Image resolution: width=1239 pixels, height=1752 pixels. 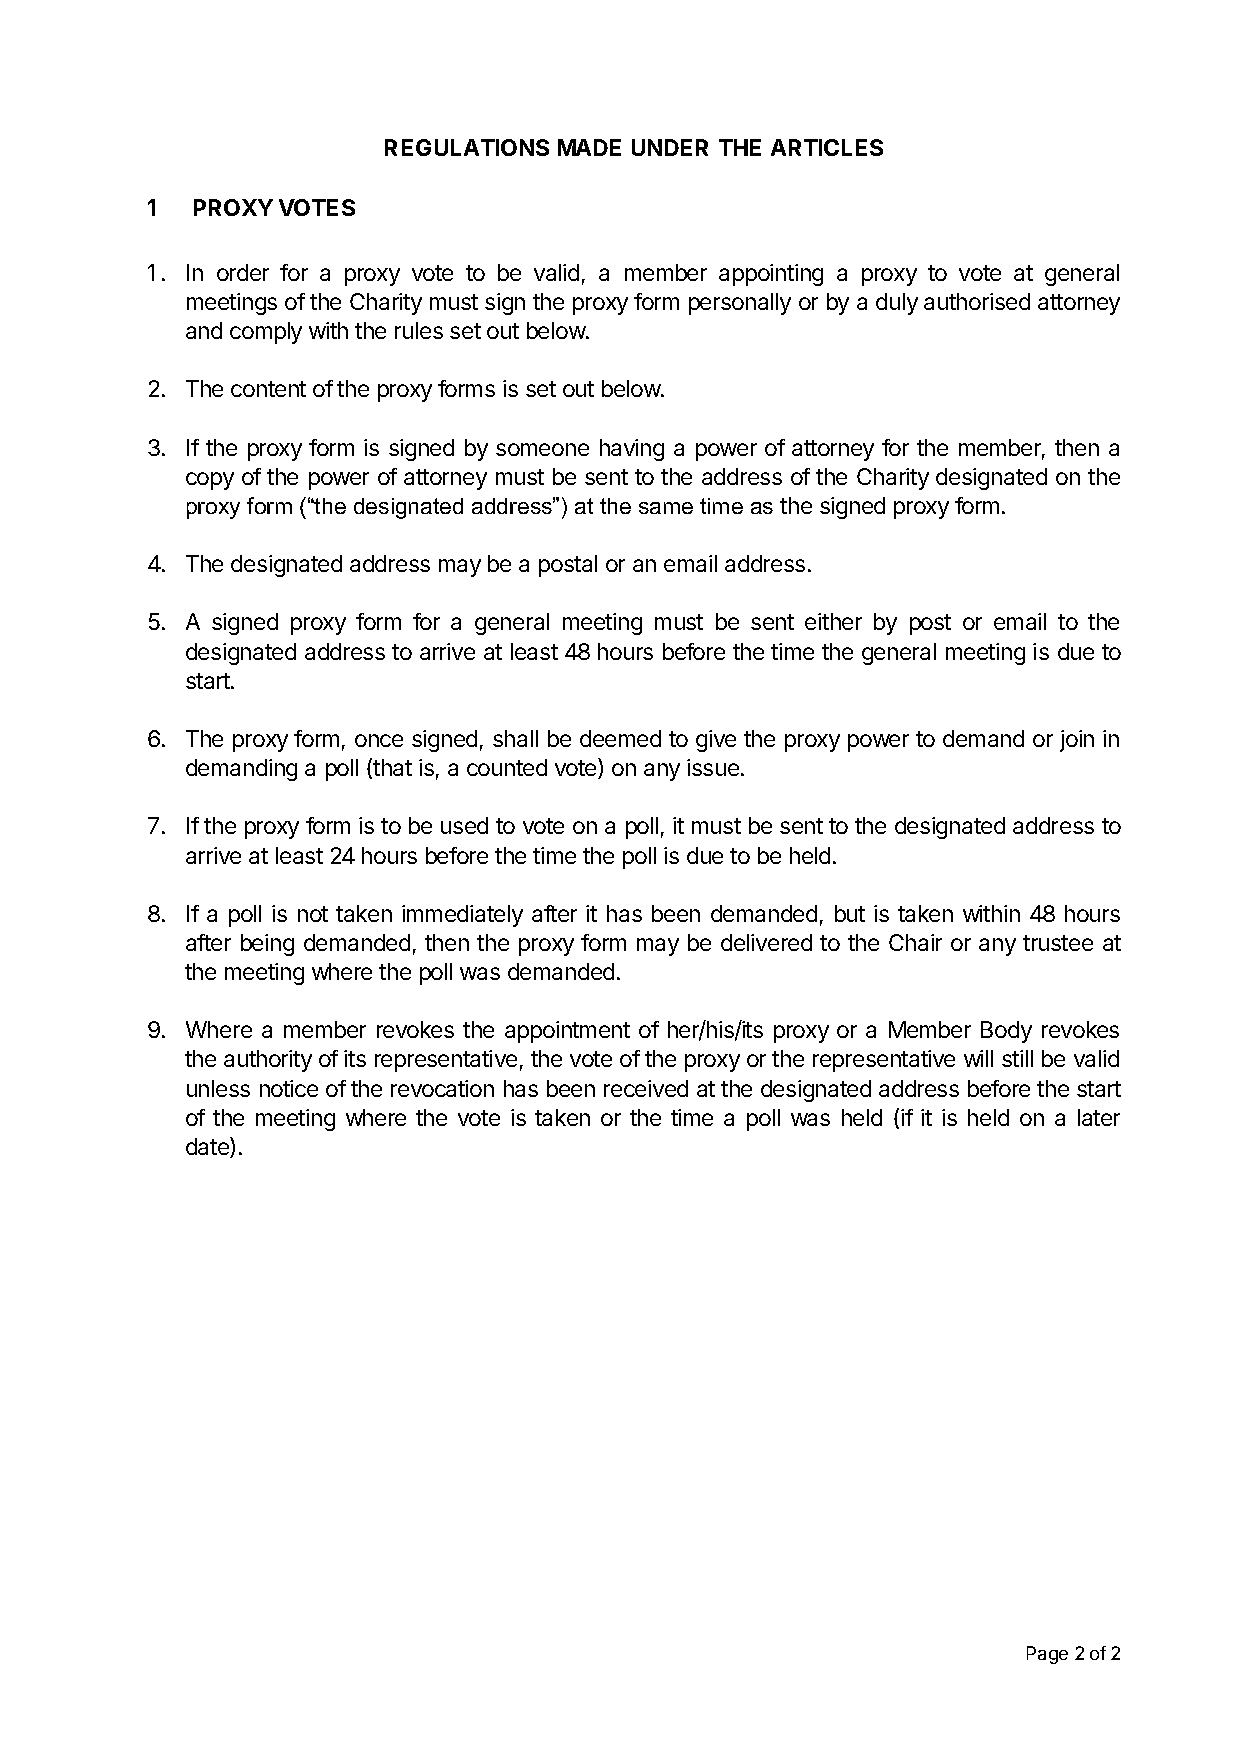 I want to click on being, so click(x=267, y=945).
